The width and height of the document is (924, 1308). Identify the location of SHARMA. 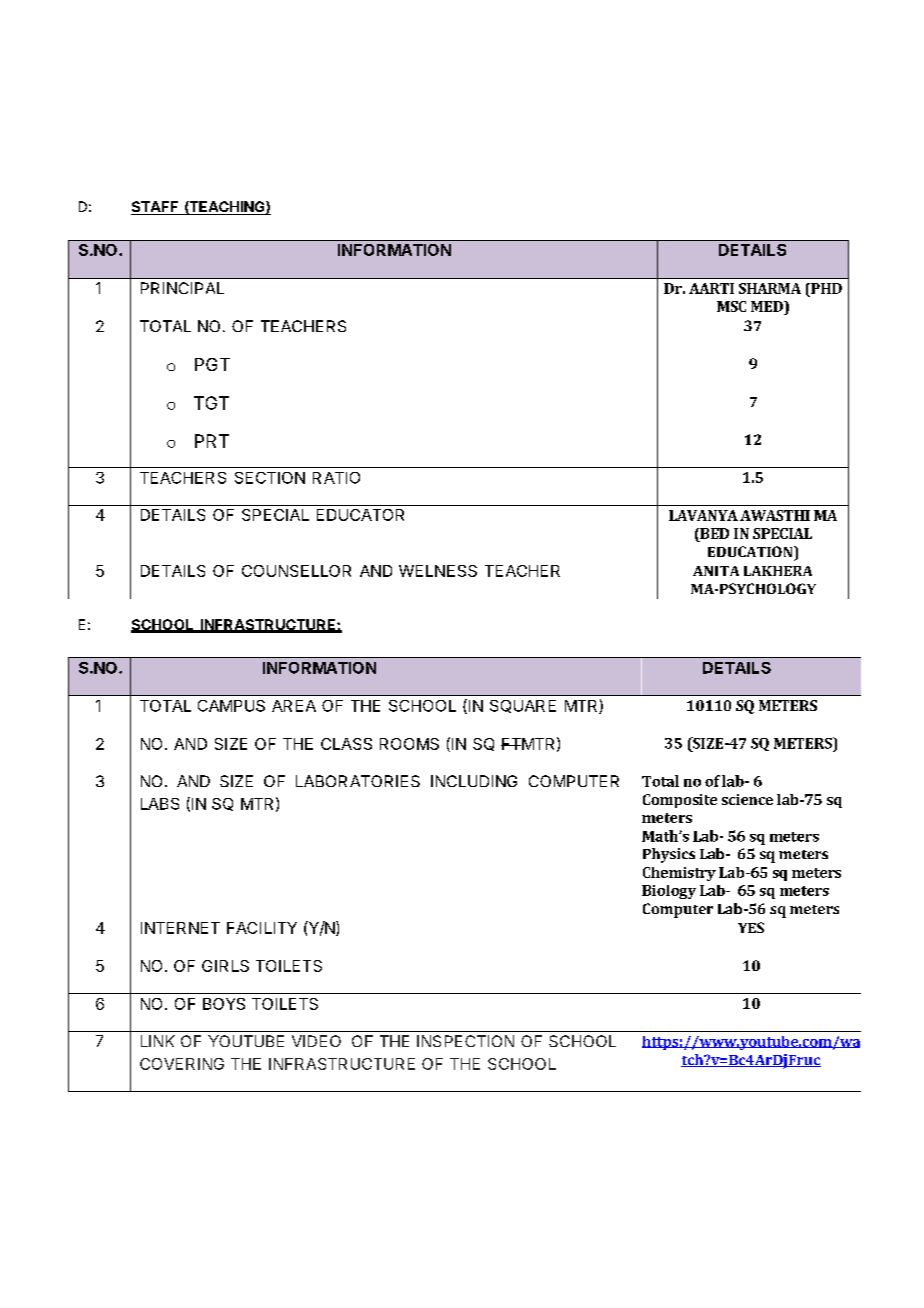
(770, 288).
